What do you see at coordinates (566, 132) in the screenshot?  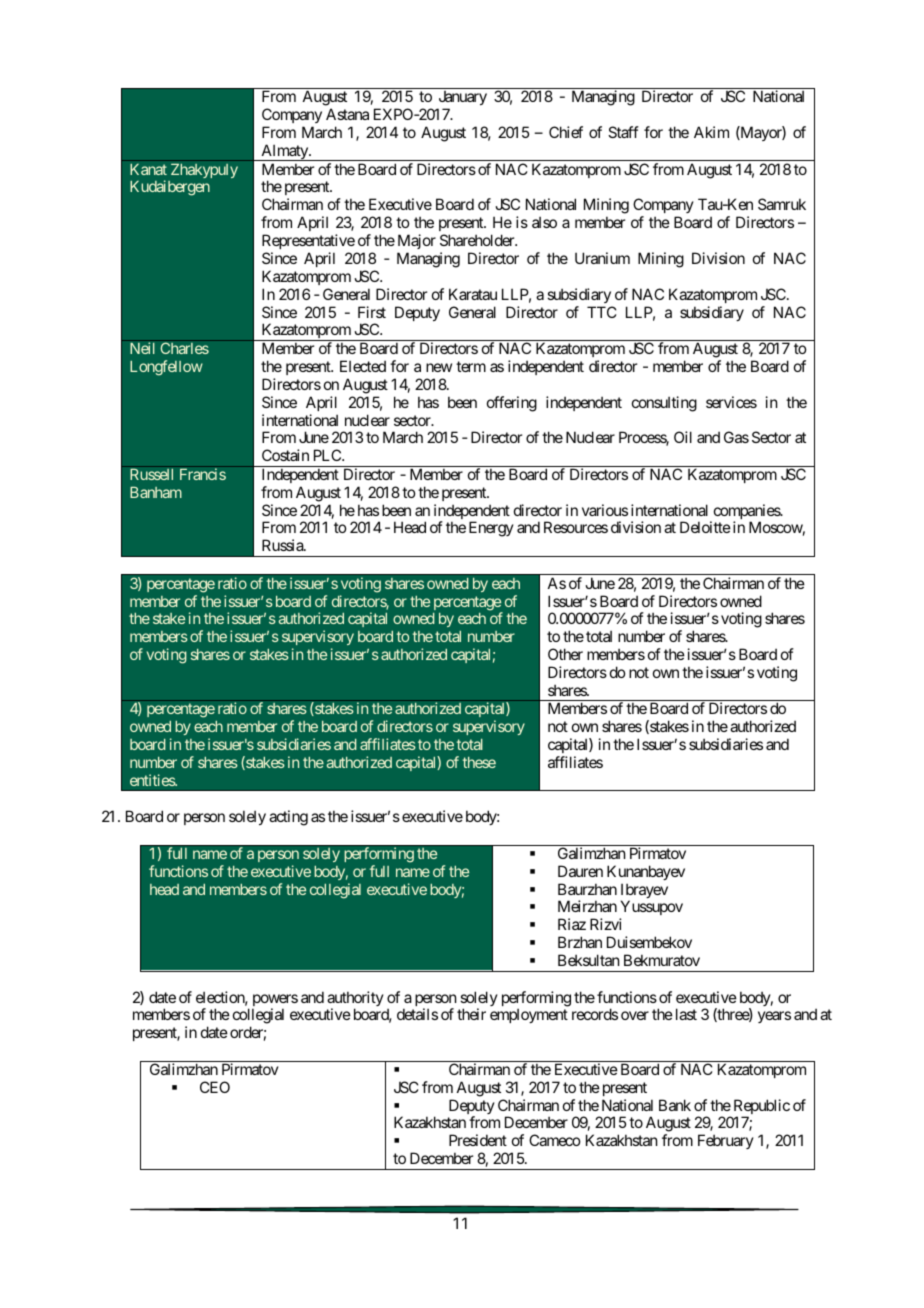 I see `Chief` at bounding box center [566, 132].
